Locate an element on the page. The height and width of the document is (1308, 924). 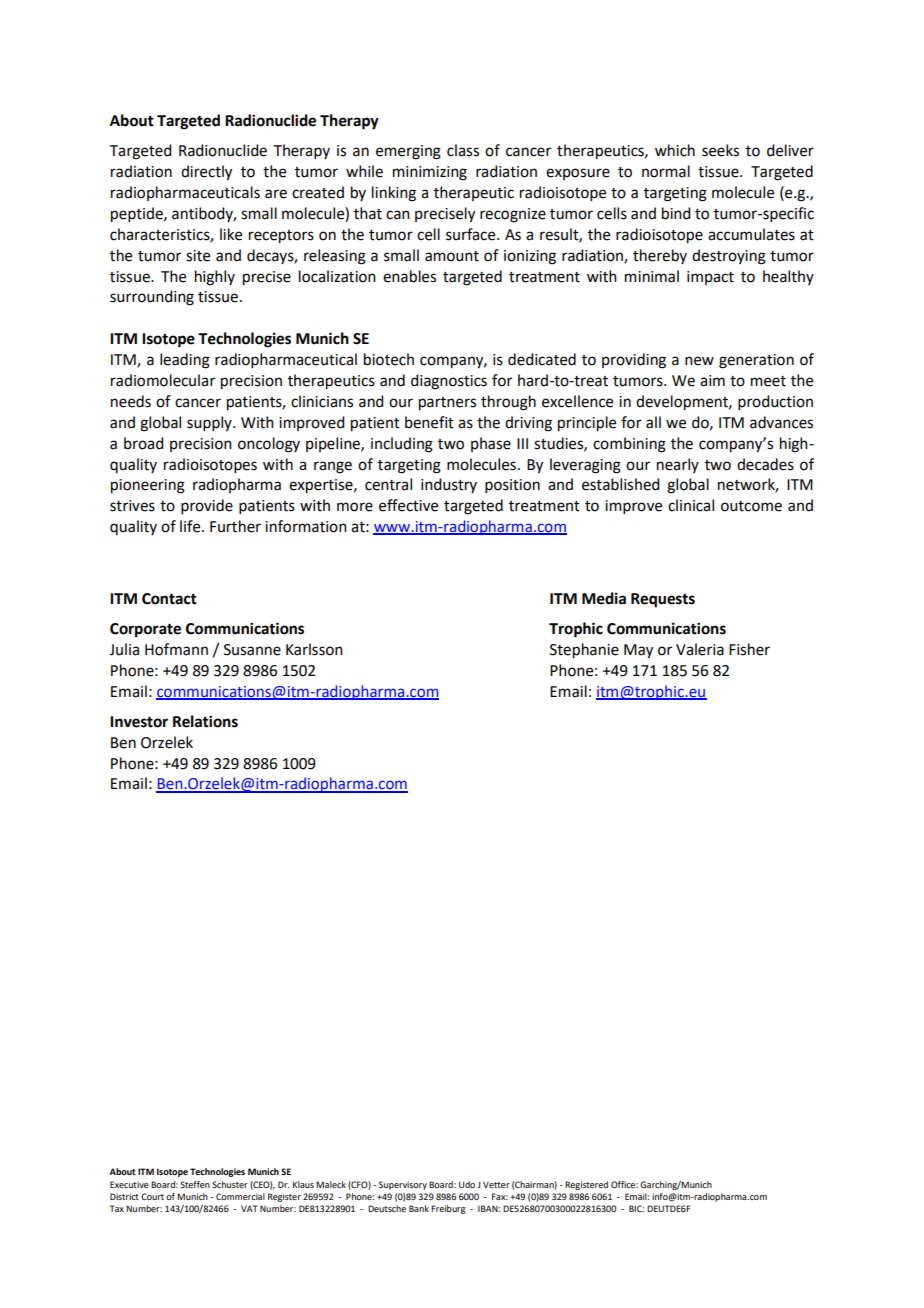
clinical is located at coordinates (691, 505).
